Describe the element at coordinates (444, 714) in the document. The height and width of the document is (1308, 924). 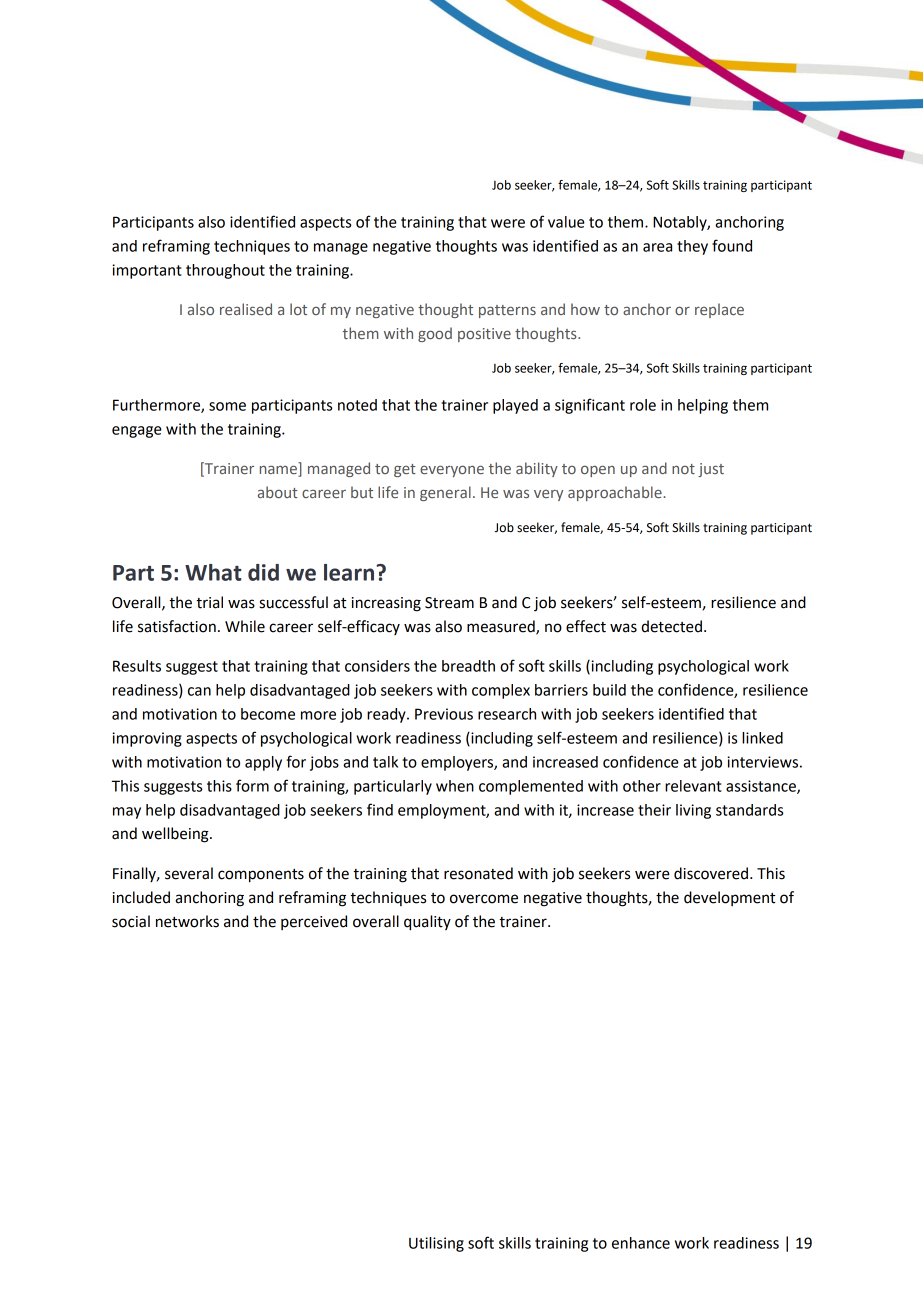
I see `Previous` at that location.
